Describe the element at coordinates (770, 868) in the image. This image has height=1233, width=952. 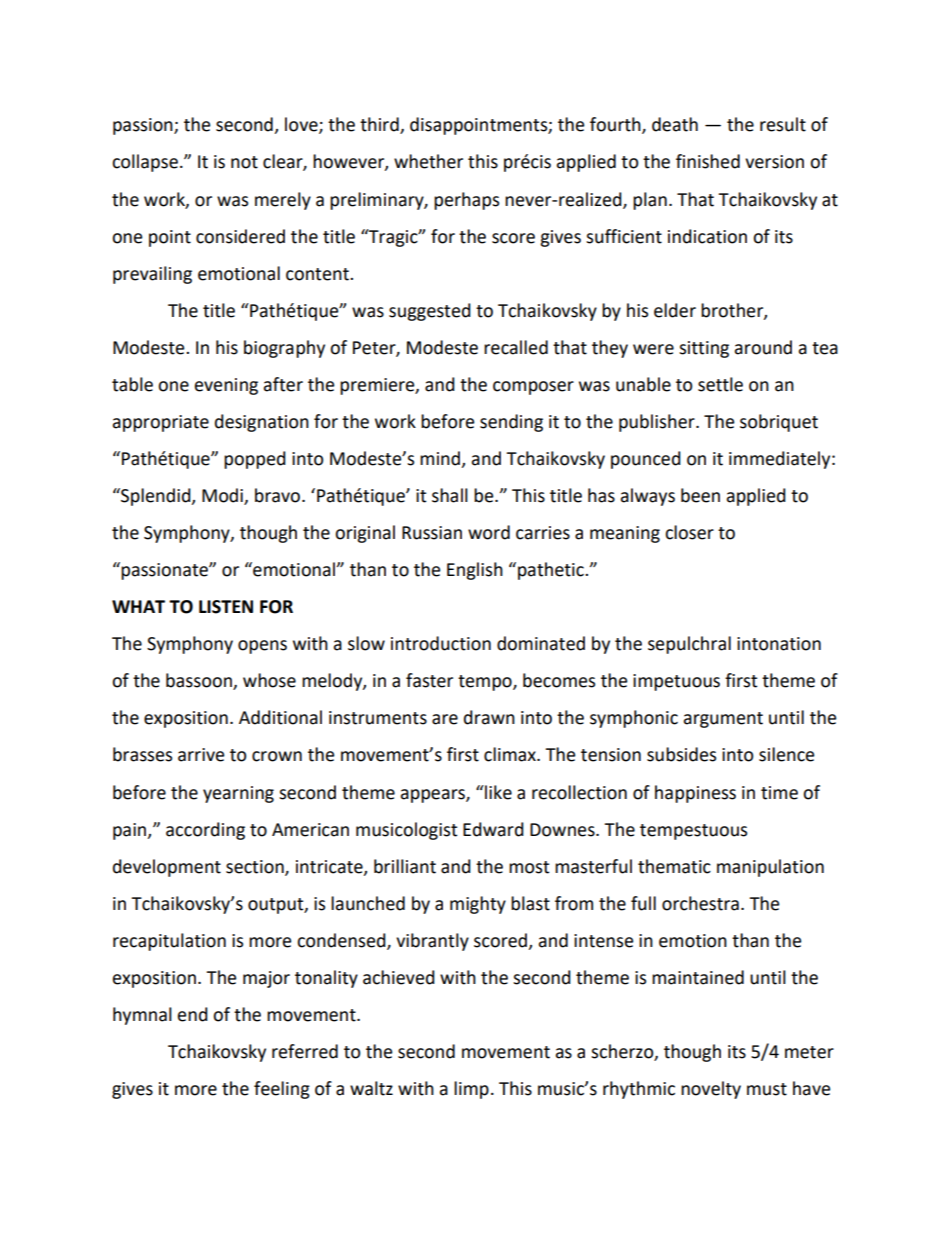
I see `manipulation` at that location.
